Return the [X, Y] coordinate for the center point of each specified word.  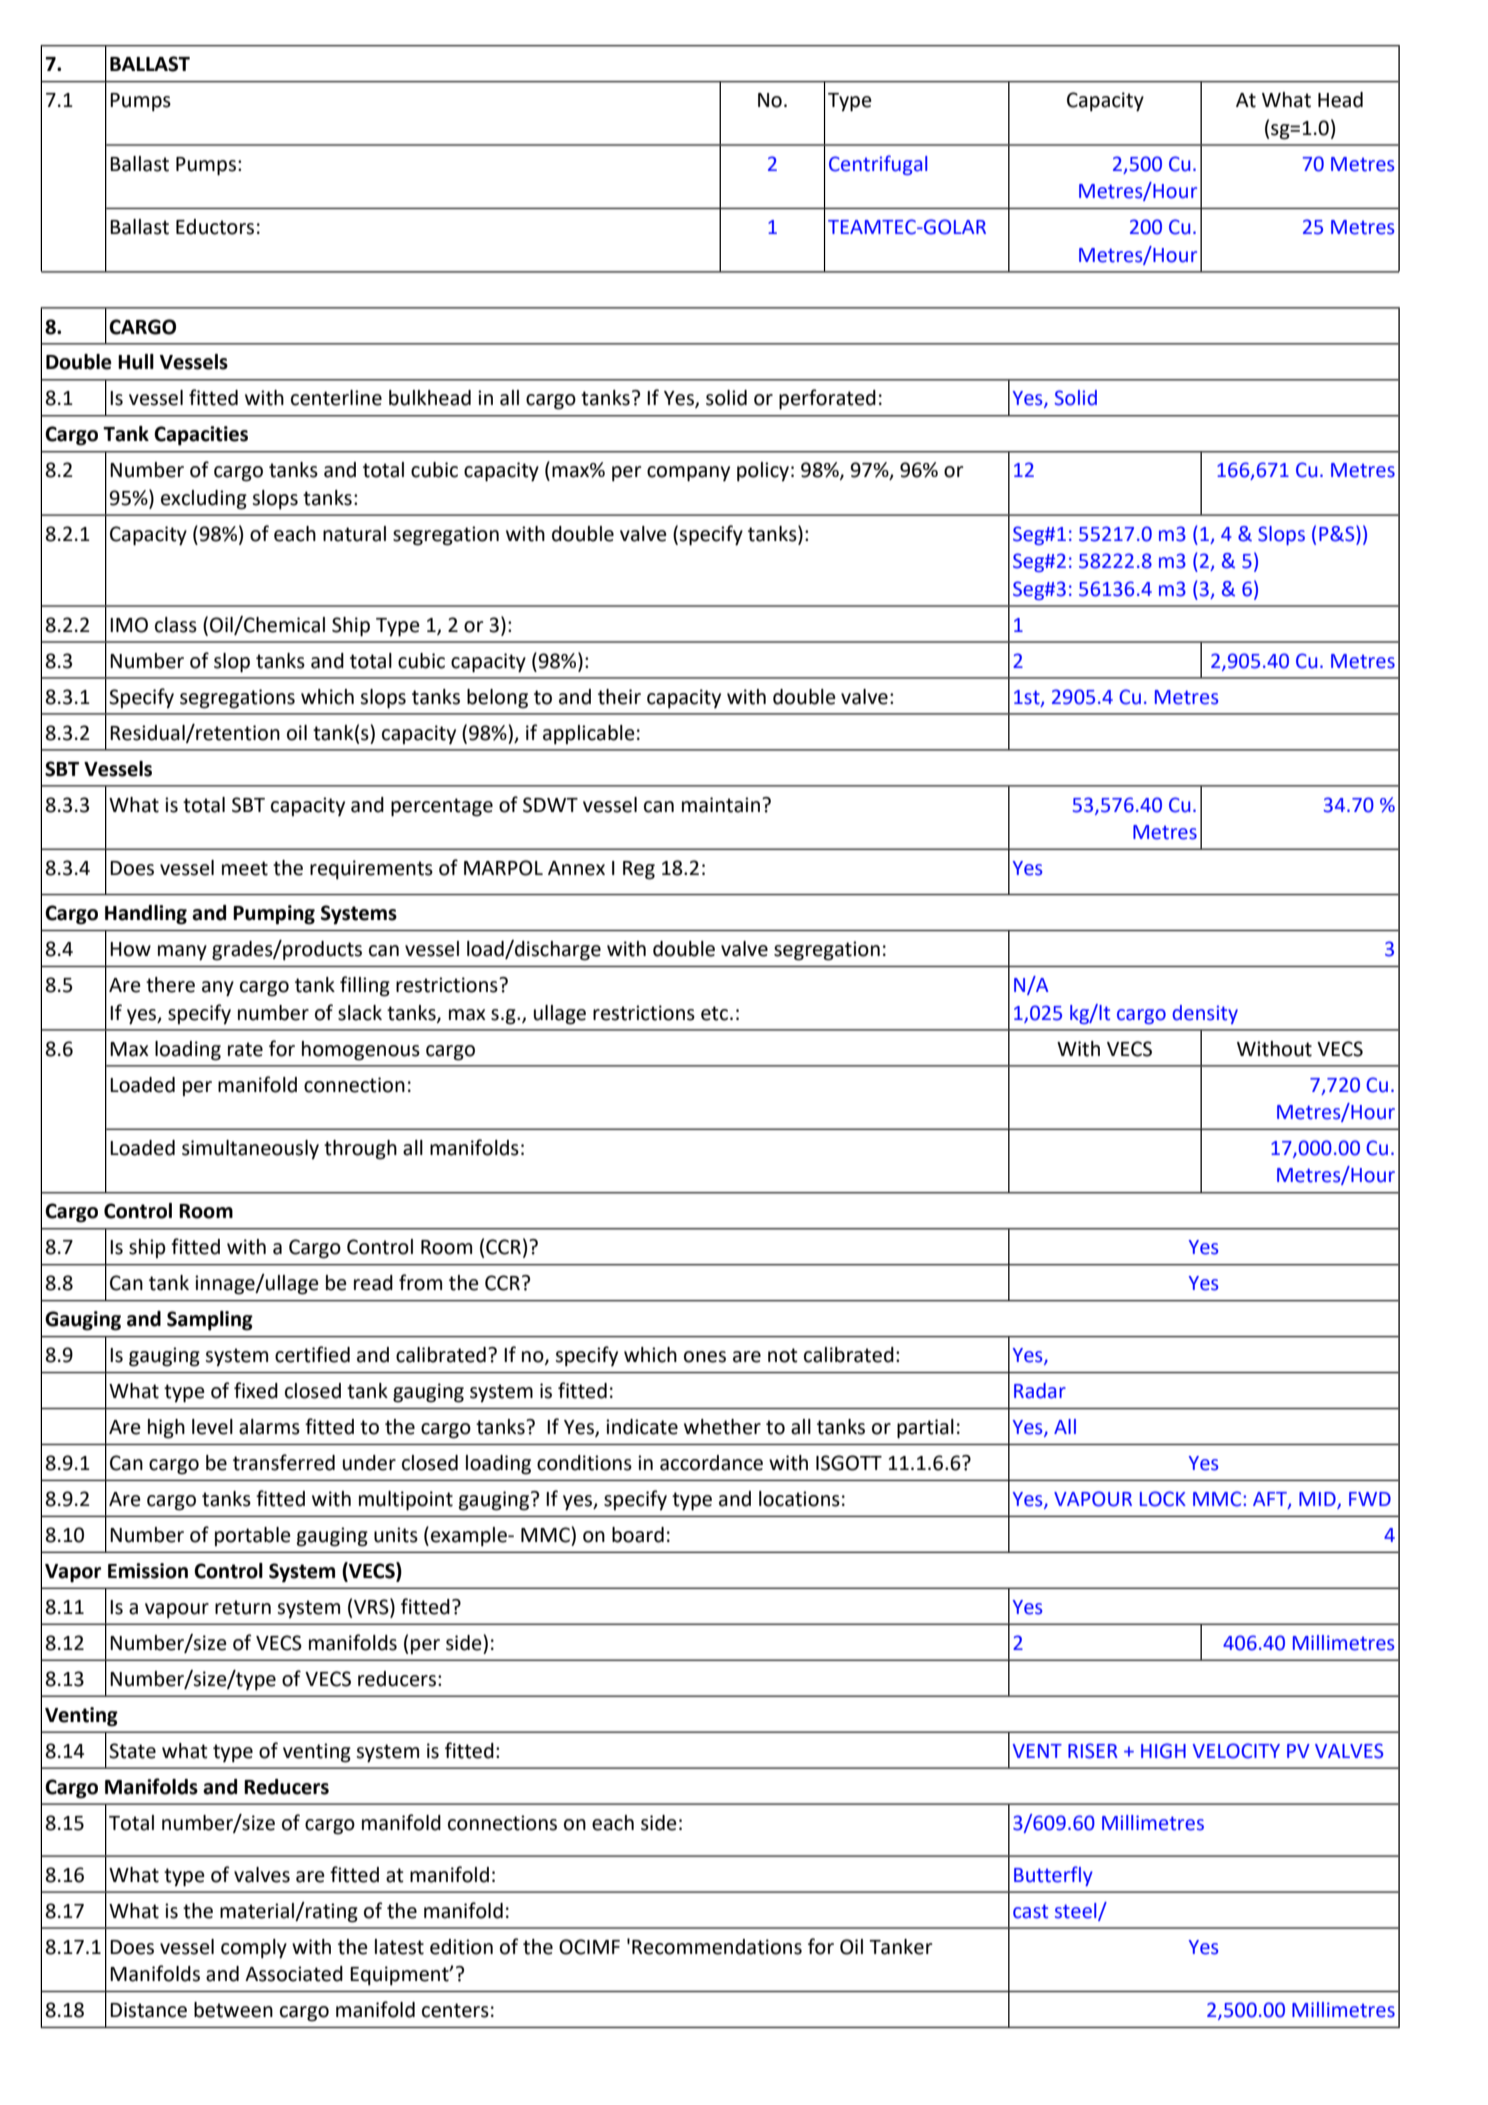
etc [714, 1013]
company [688, 474]
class [176, 625]
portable [253, 1536]
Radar [1040, 1391]
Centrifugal [878, 165]
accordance [711, 1463]
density [1205, 1014]
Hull [136, 362]
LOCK [1163, 1499]
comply [254, 1949]
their [619, 697]
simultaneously [250, 1150]
